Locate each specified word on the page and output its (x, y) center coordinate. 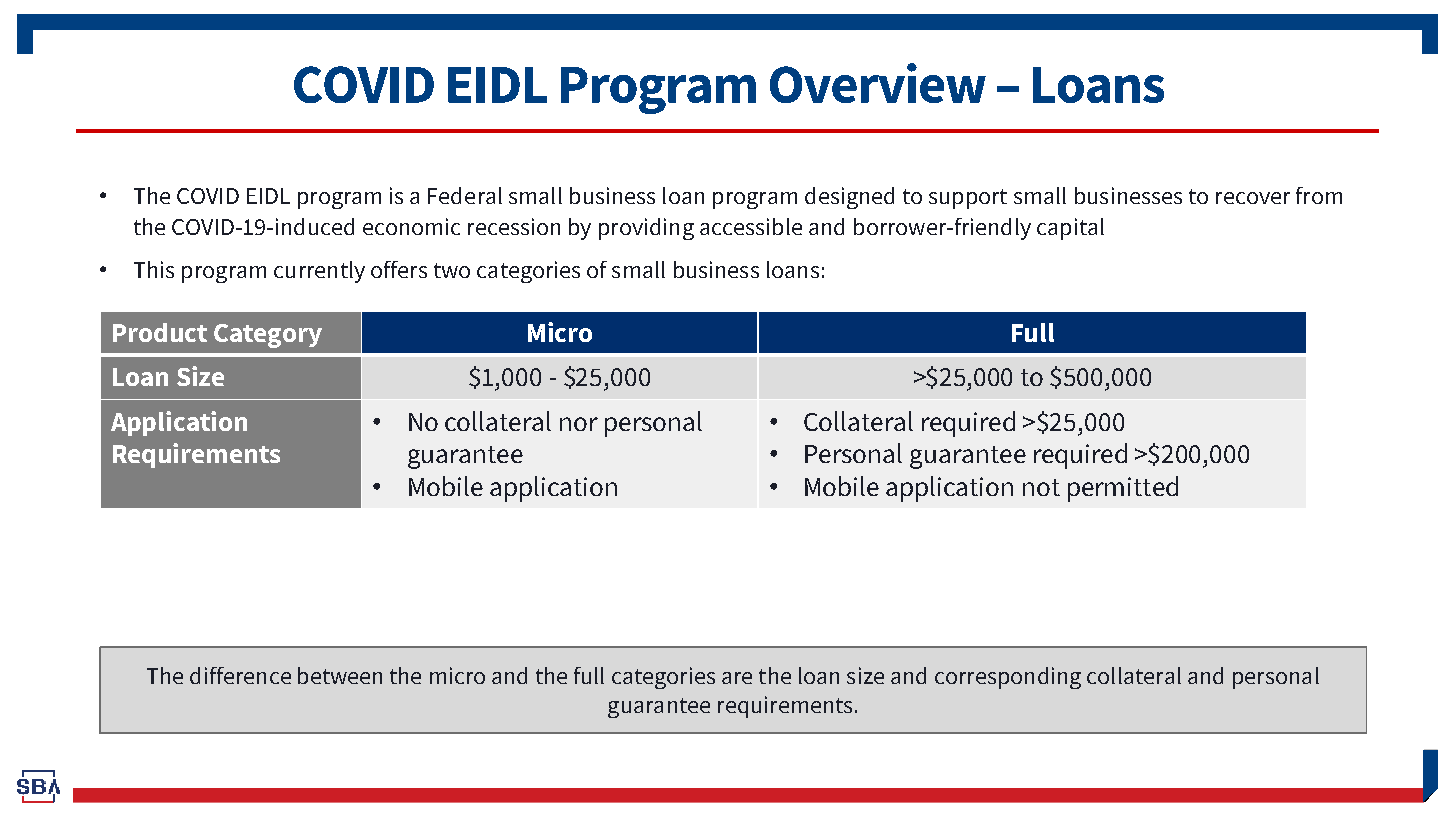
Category (268, 336)
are (737, 678)
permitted (1123, 489)
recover (1253, 198)
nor (579, 424)
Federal (465, 195)
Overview (878, 83)
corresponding (1008, 678)
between (340, 675)
